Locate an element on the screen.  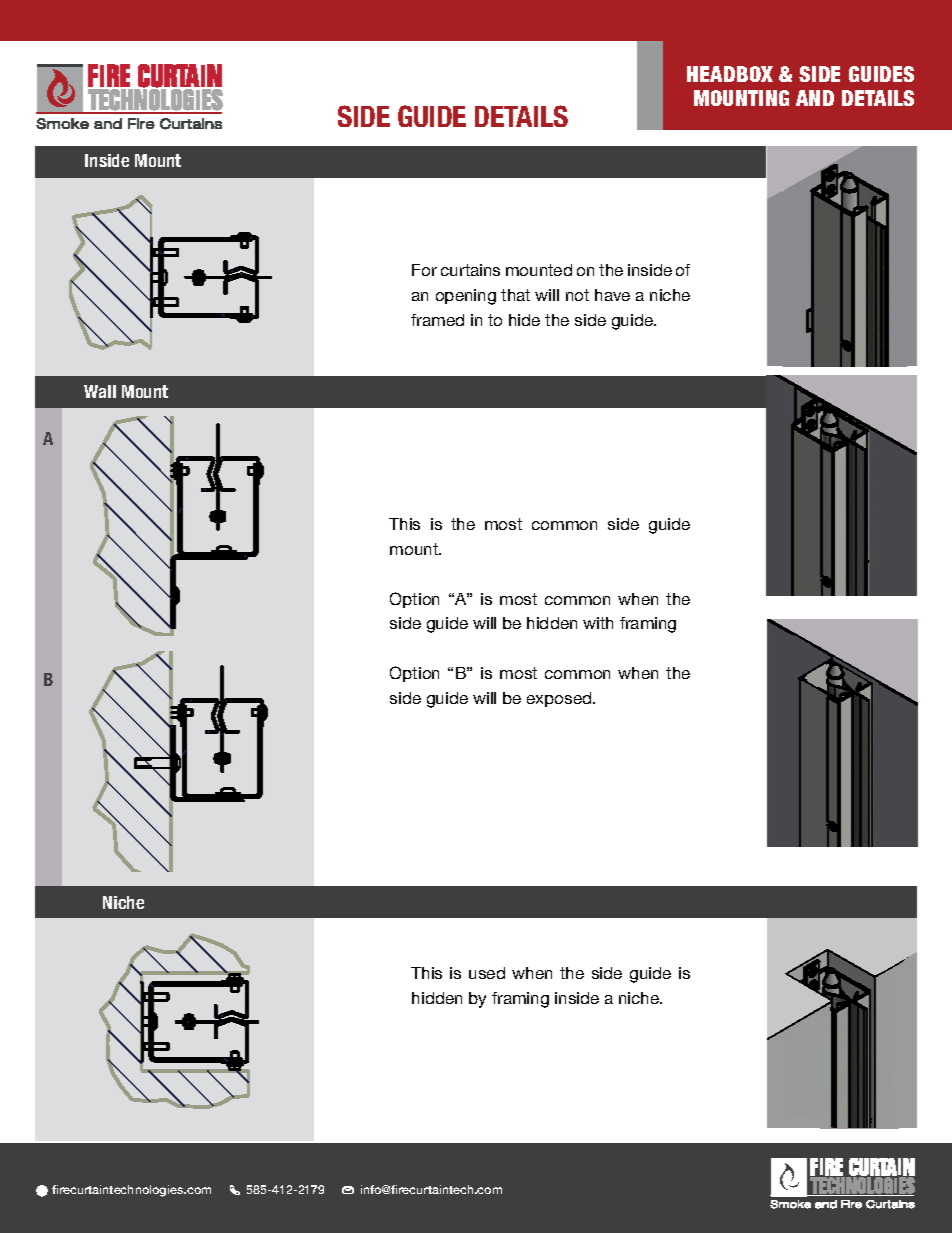
opening is located at coordinates (466, 297).
